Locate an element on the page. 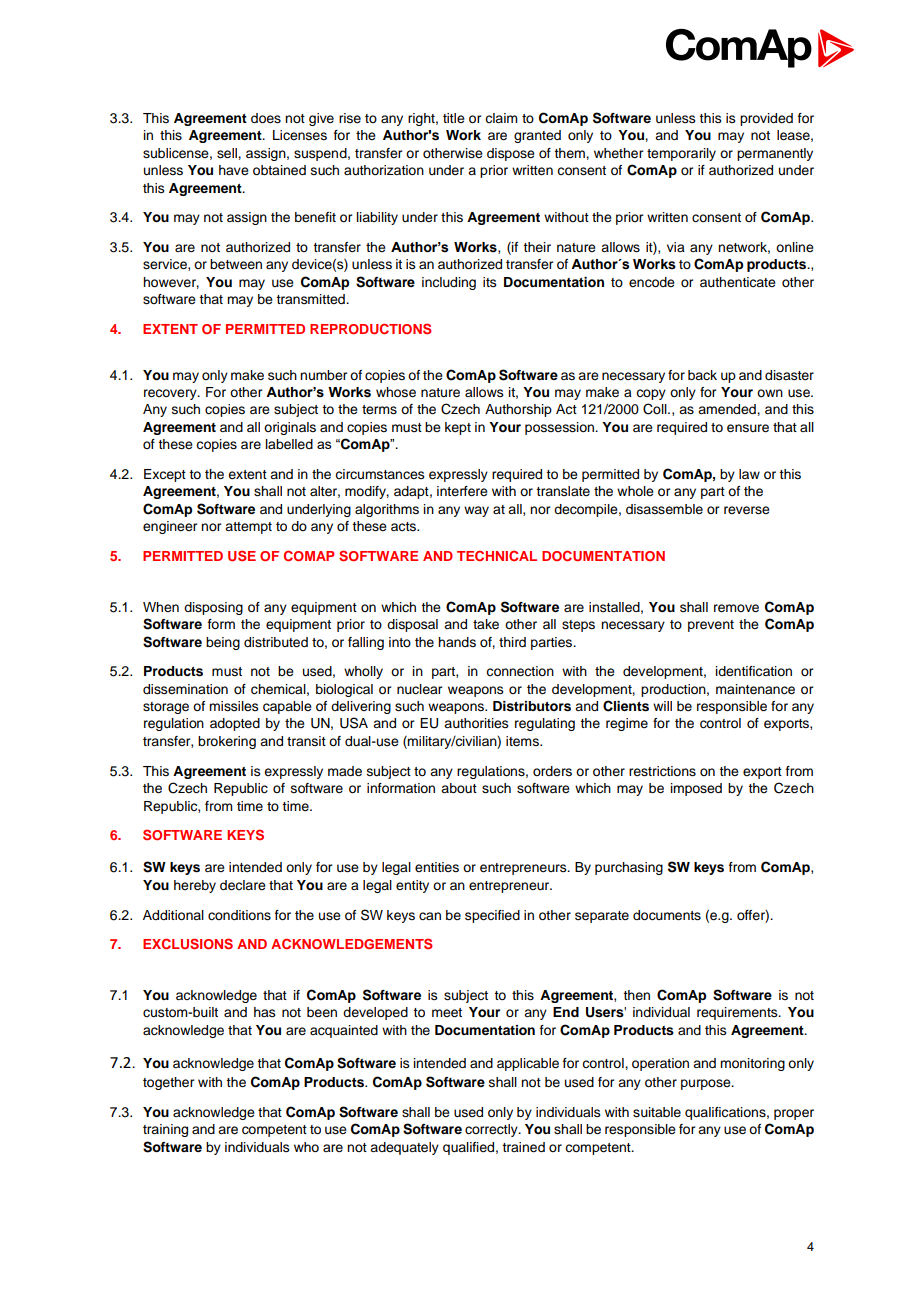 The width and height of the page is (924, 1308). items is located at coordinates (523, 741).
